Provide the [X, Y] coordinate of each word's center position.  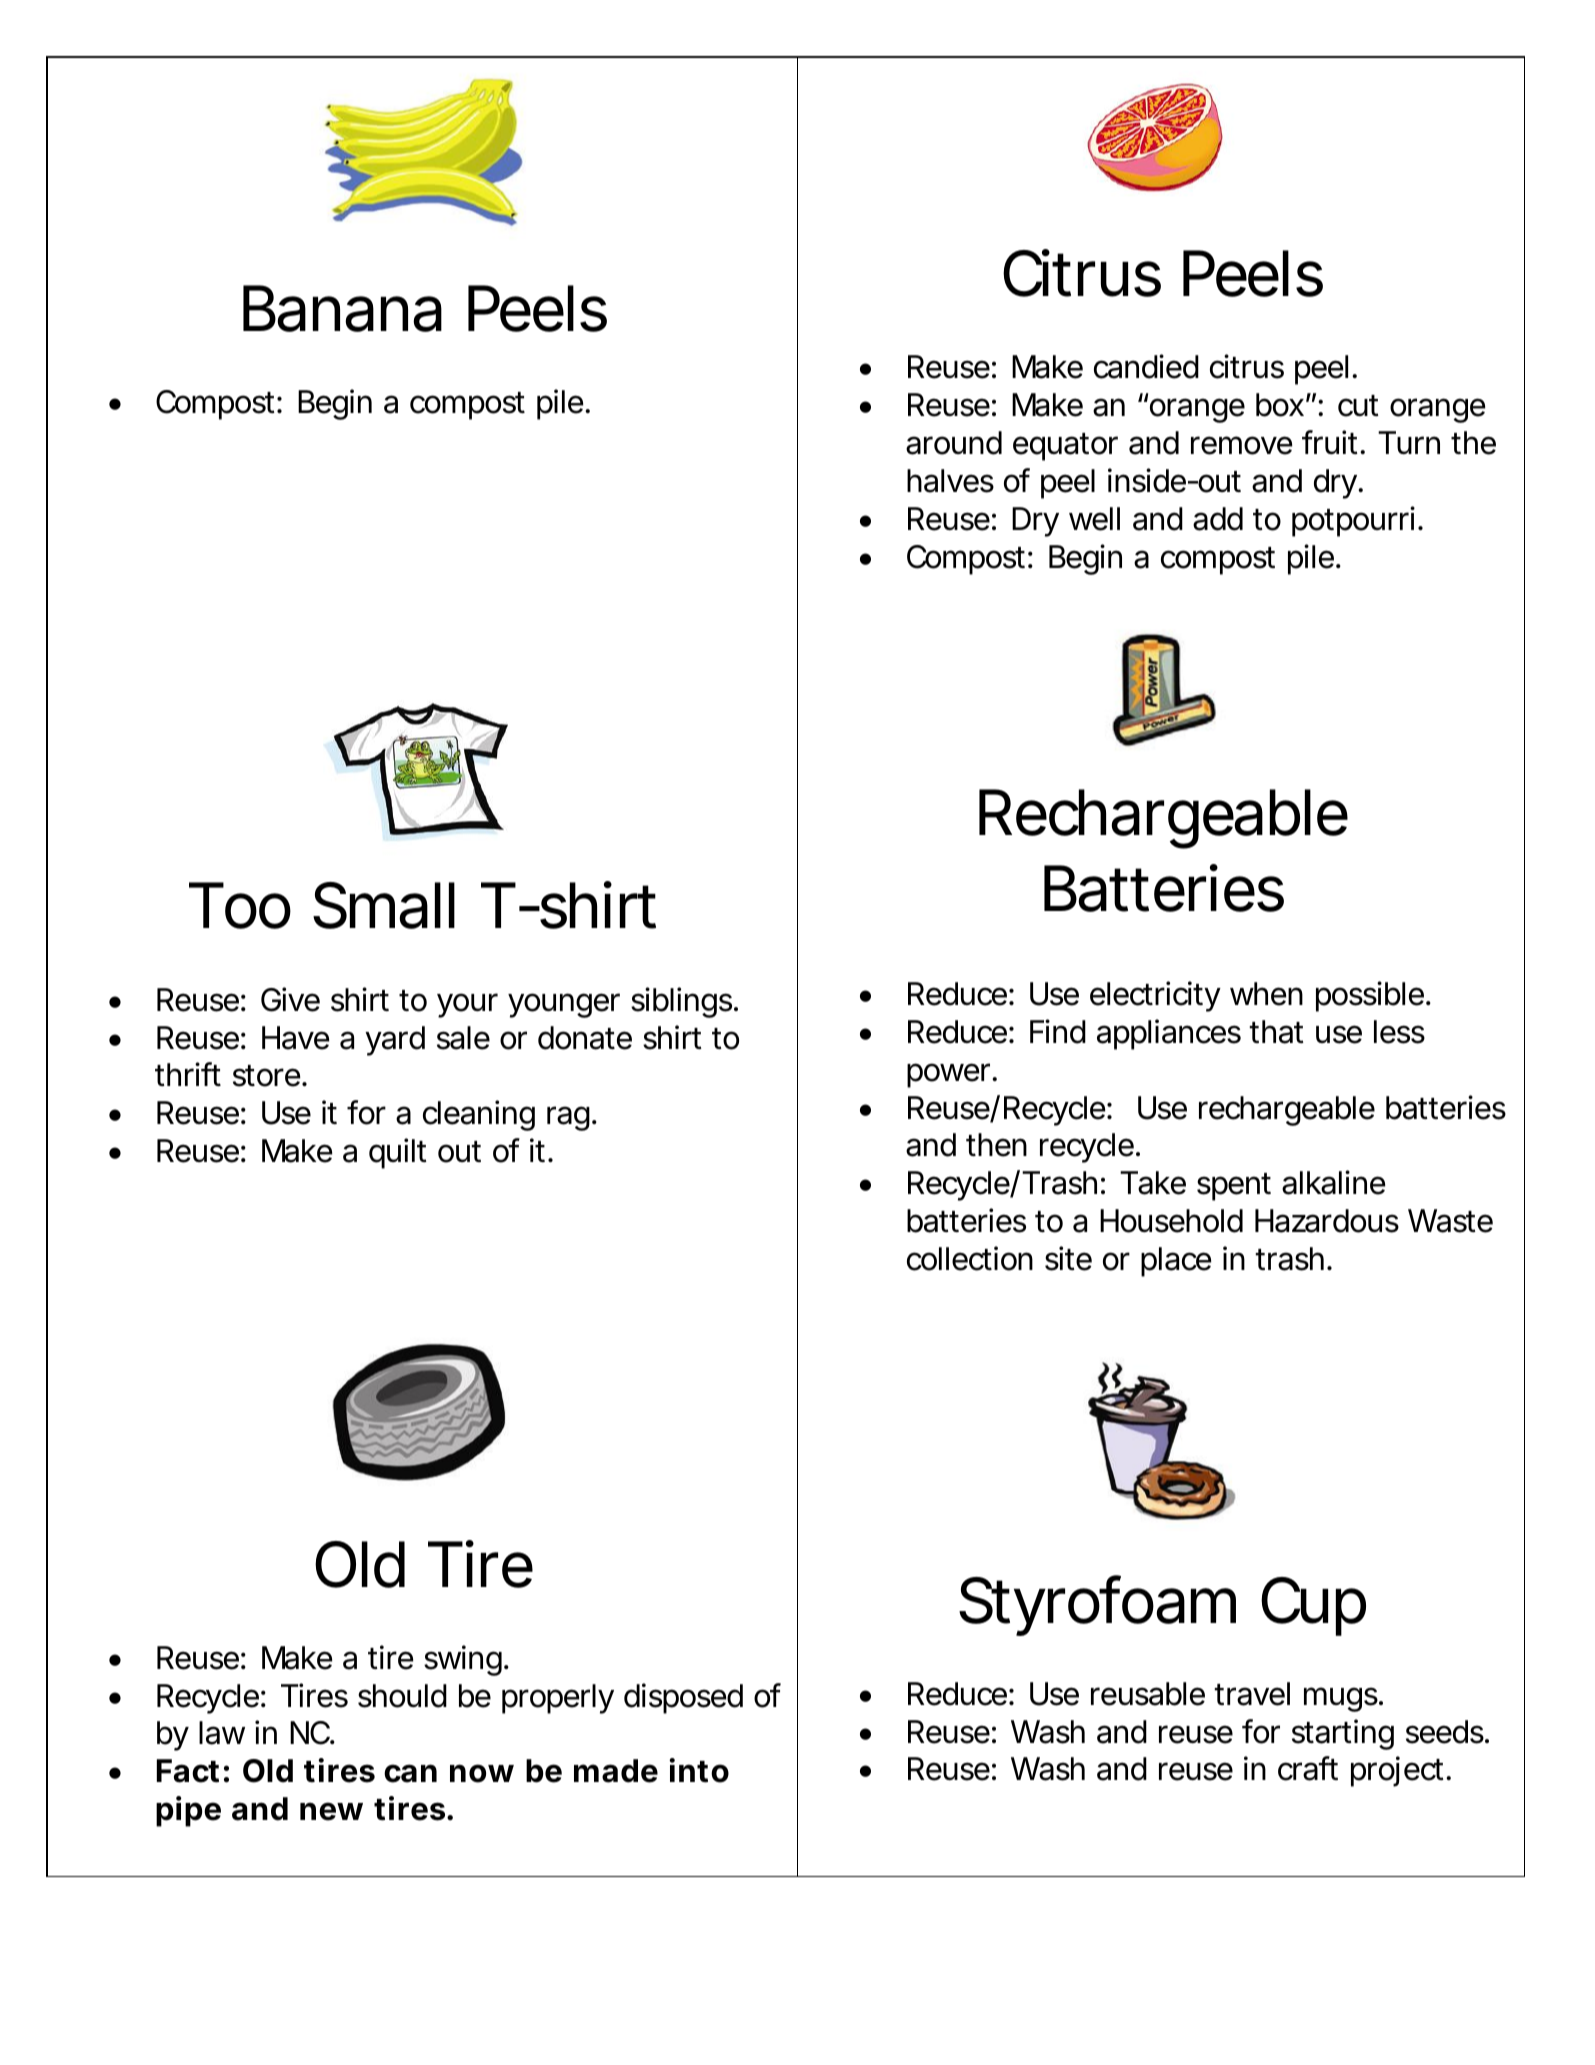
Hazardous [1327, 1221]
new [331, 1811]
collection [970, 1258]
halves [950, 481]
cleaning [479, 1115]
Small [384, 905]
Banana [342, 308]
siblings [681, 1002]
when [1266, 994]
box [1280, 405]
